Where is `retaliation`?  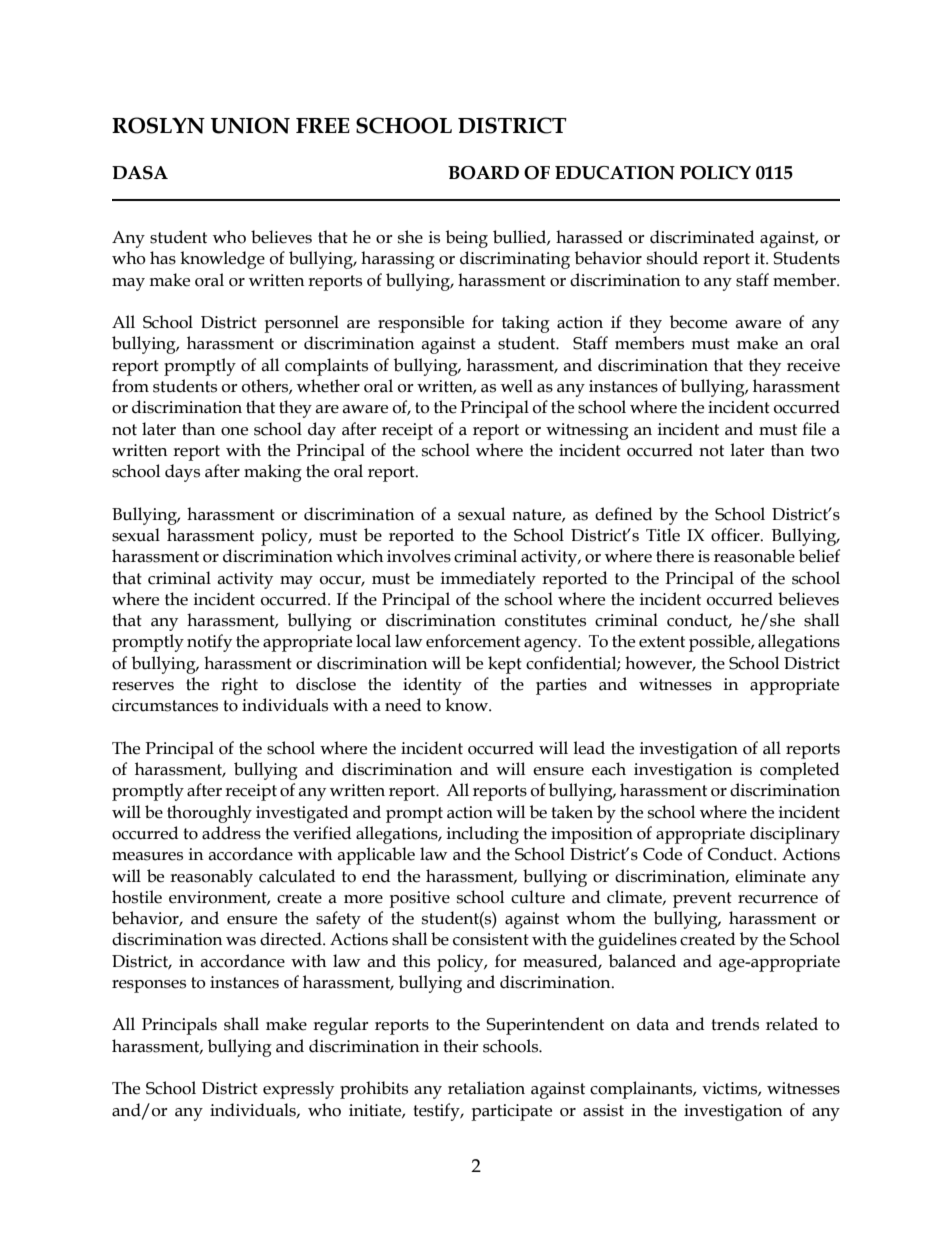 retaliation is located at coordinates (486, 1088).
